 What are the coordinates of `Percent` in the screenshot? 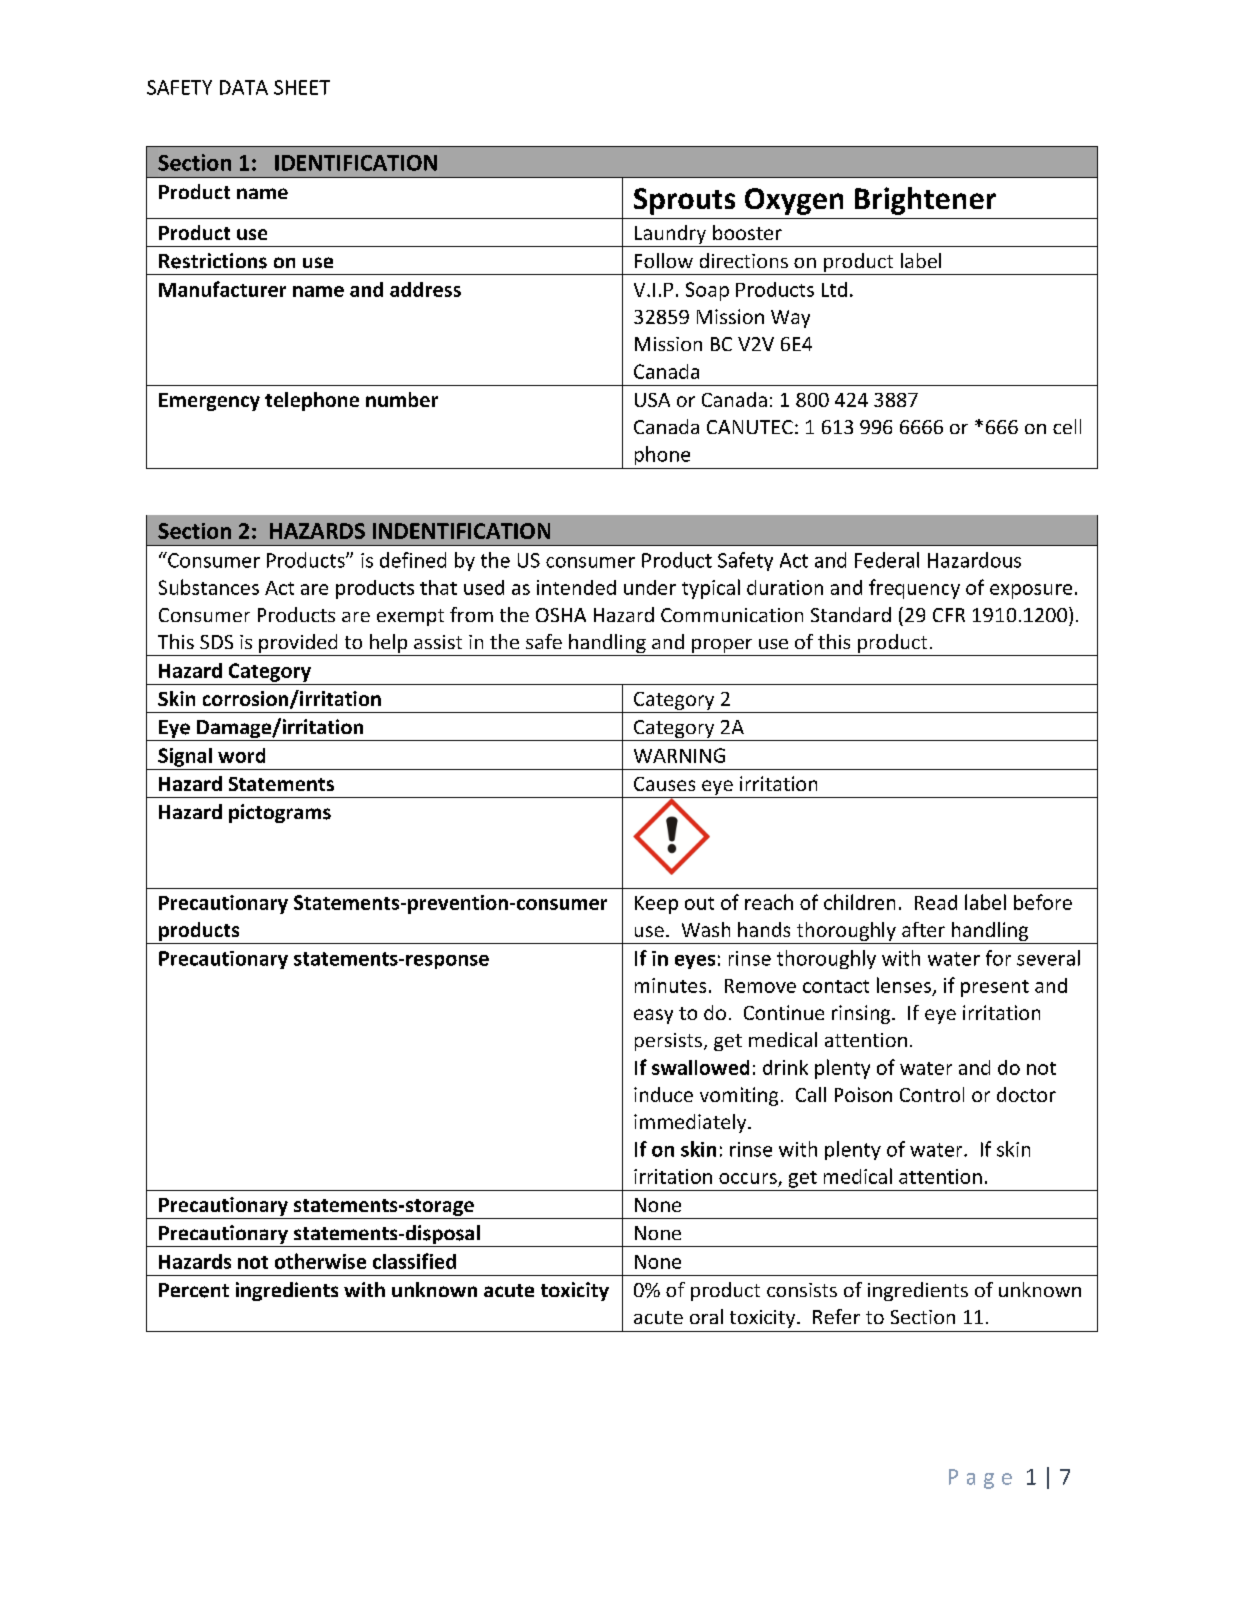 It's located at (194, 1290).
